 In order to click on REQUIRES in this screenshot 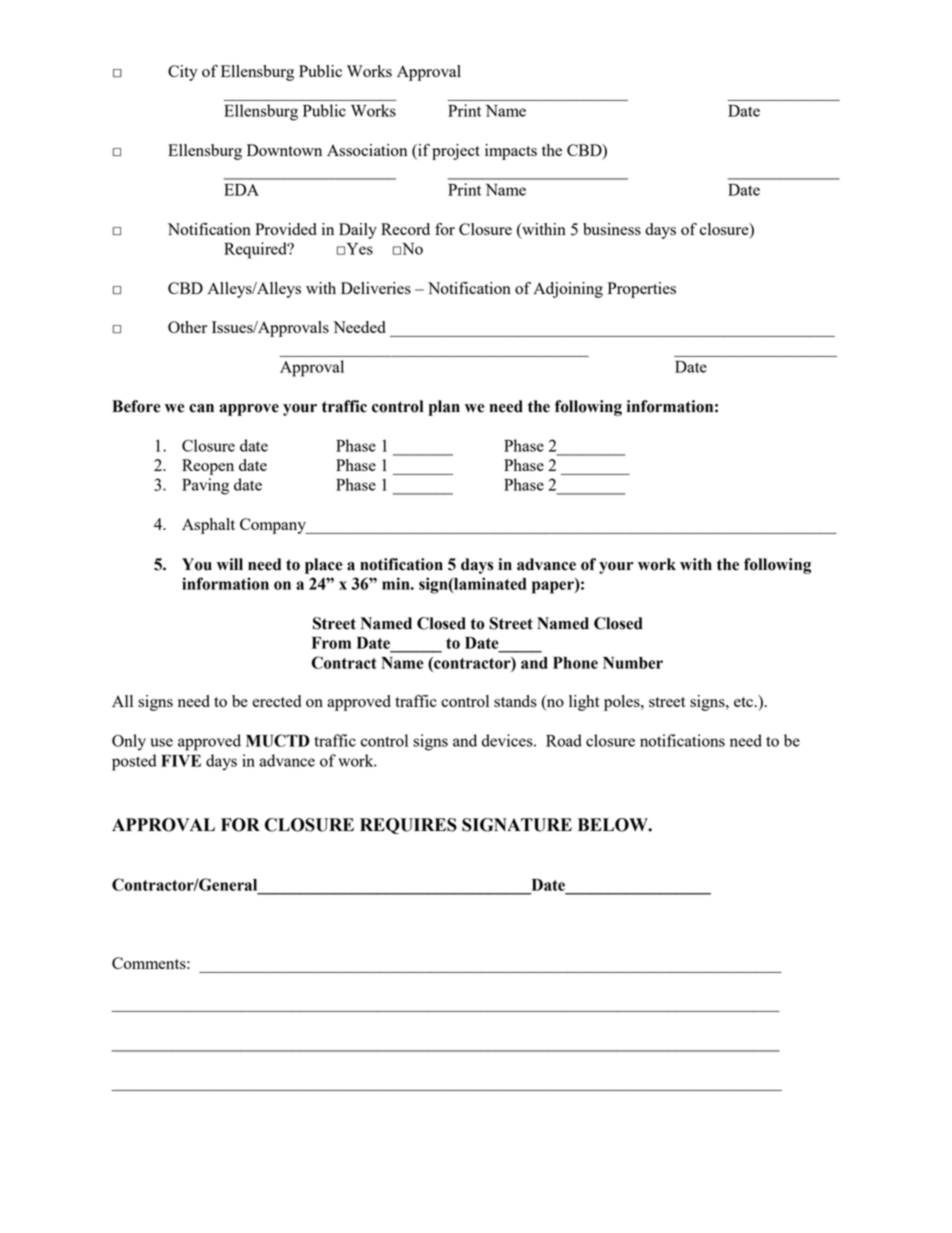, I will do `click(408, 826)`.
